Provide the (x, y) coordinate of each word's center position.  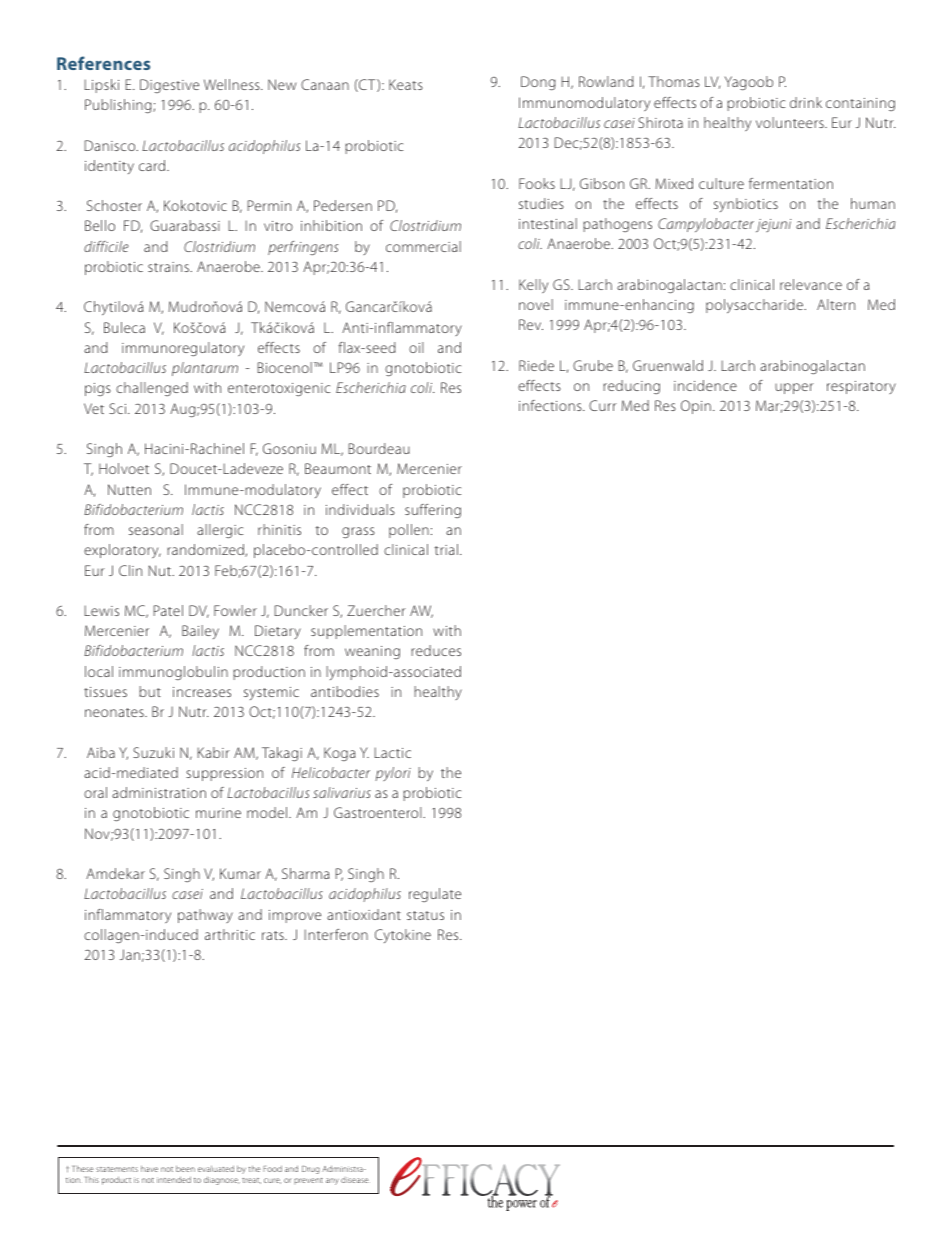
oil (416, 347)
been (185, 1168)
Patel (168, 610)
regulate (435, 895)
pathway (205, 916)
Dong (538, 83)
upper (794, 388)
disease (355, 1180)
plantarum (205, 369)
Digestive (169, 86)
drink (806, 102)
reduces (436, 650)
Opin (696, 407)
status (425, 915)
